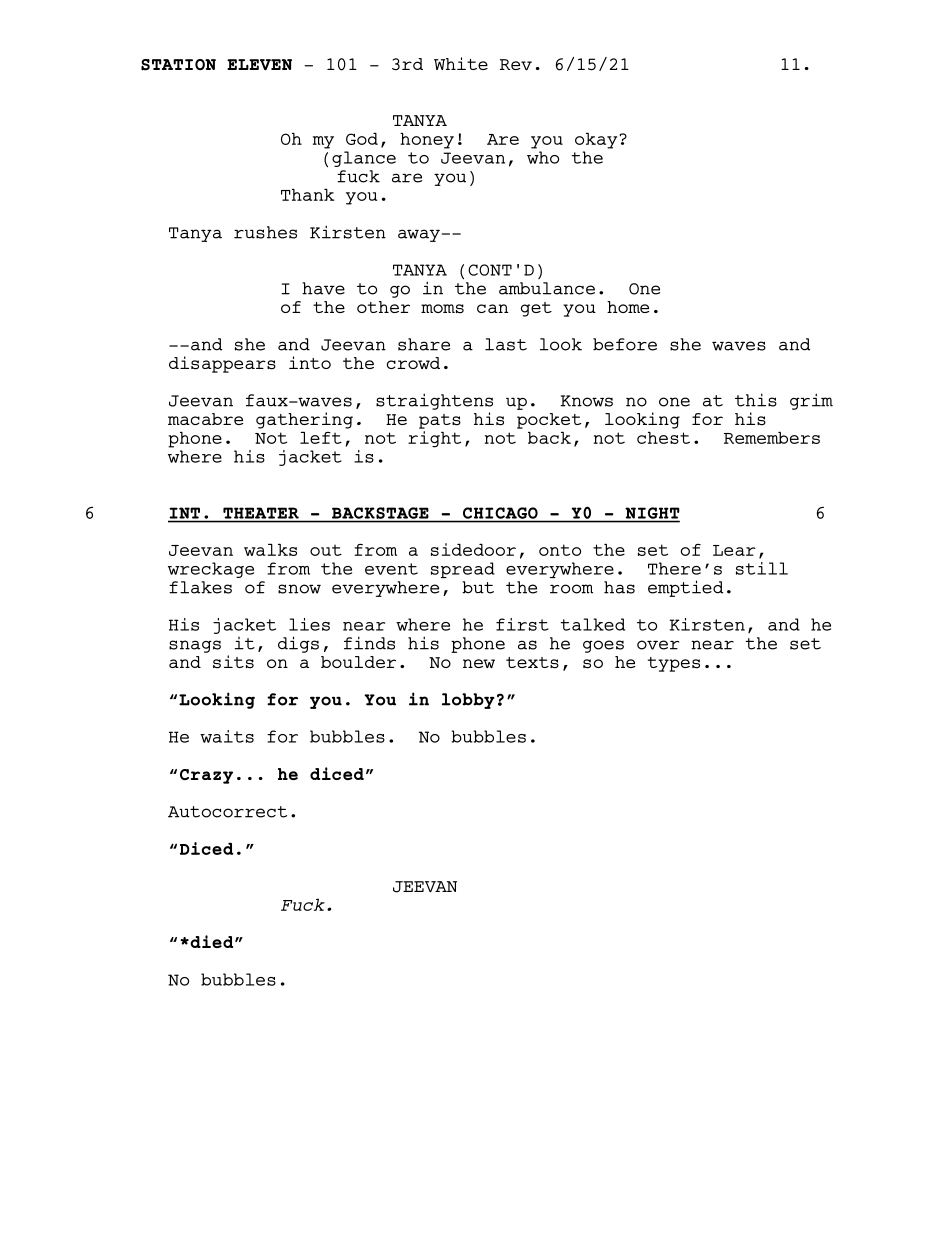 The height and width of the image is (1233, 952). I want to click on Lear, so click(734, 550).
